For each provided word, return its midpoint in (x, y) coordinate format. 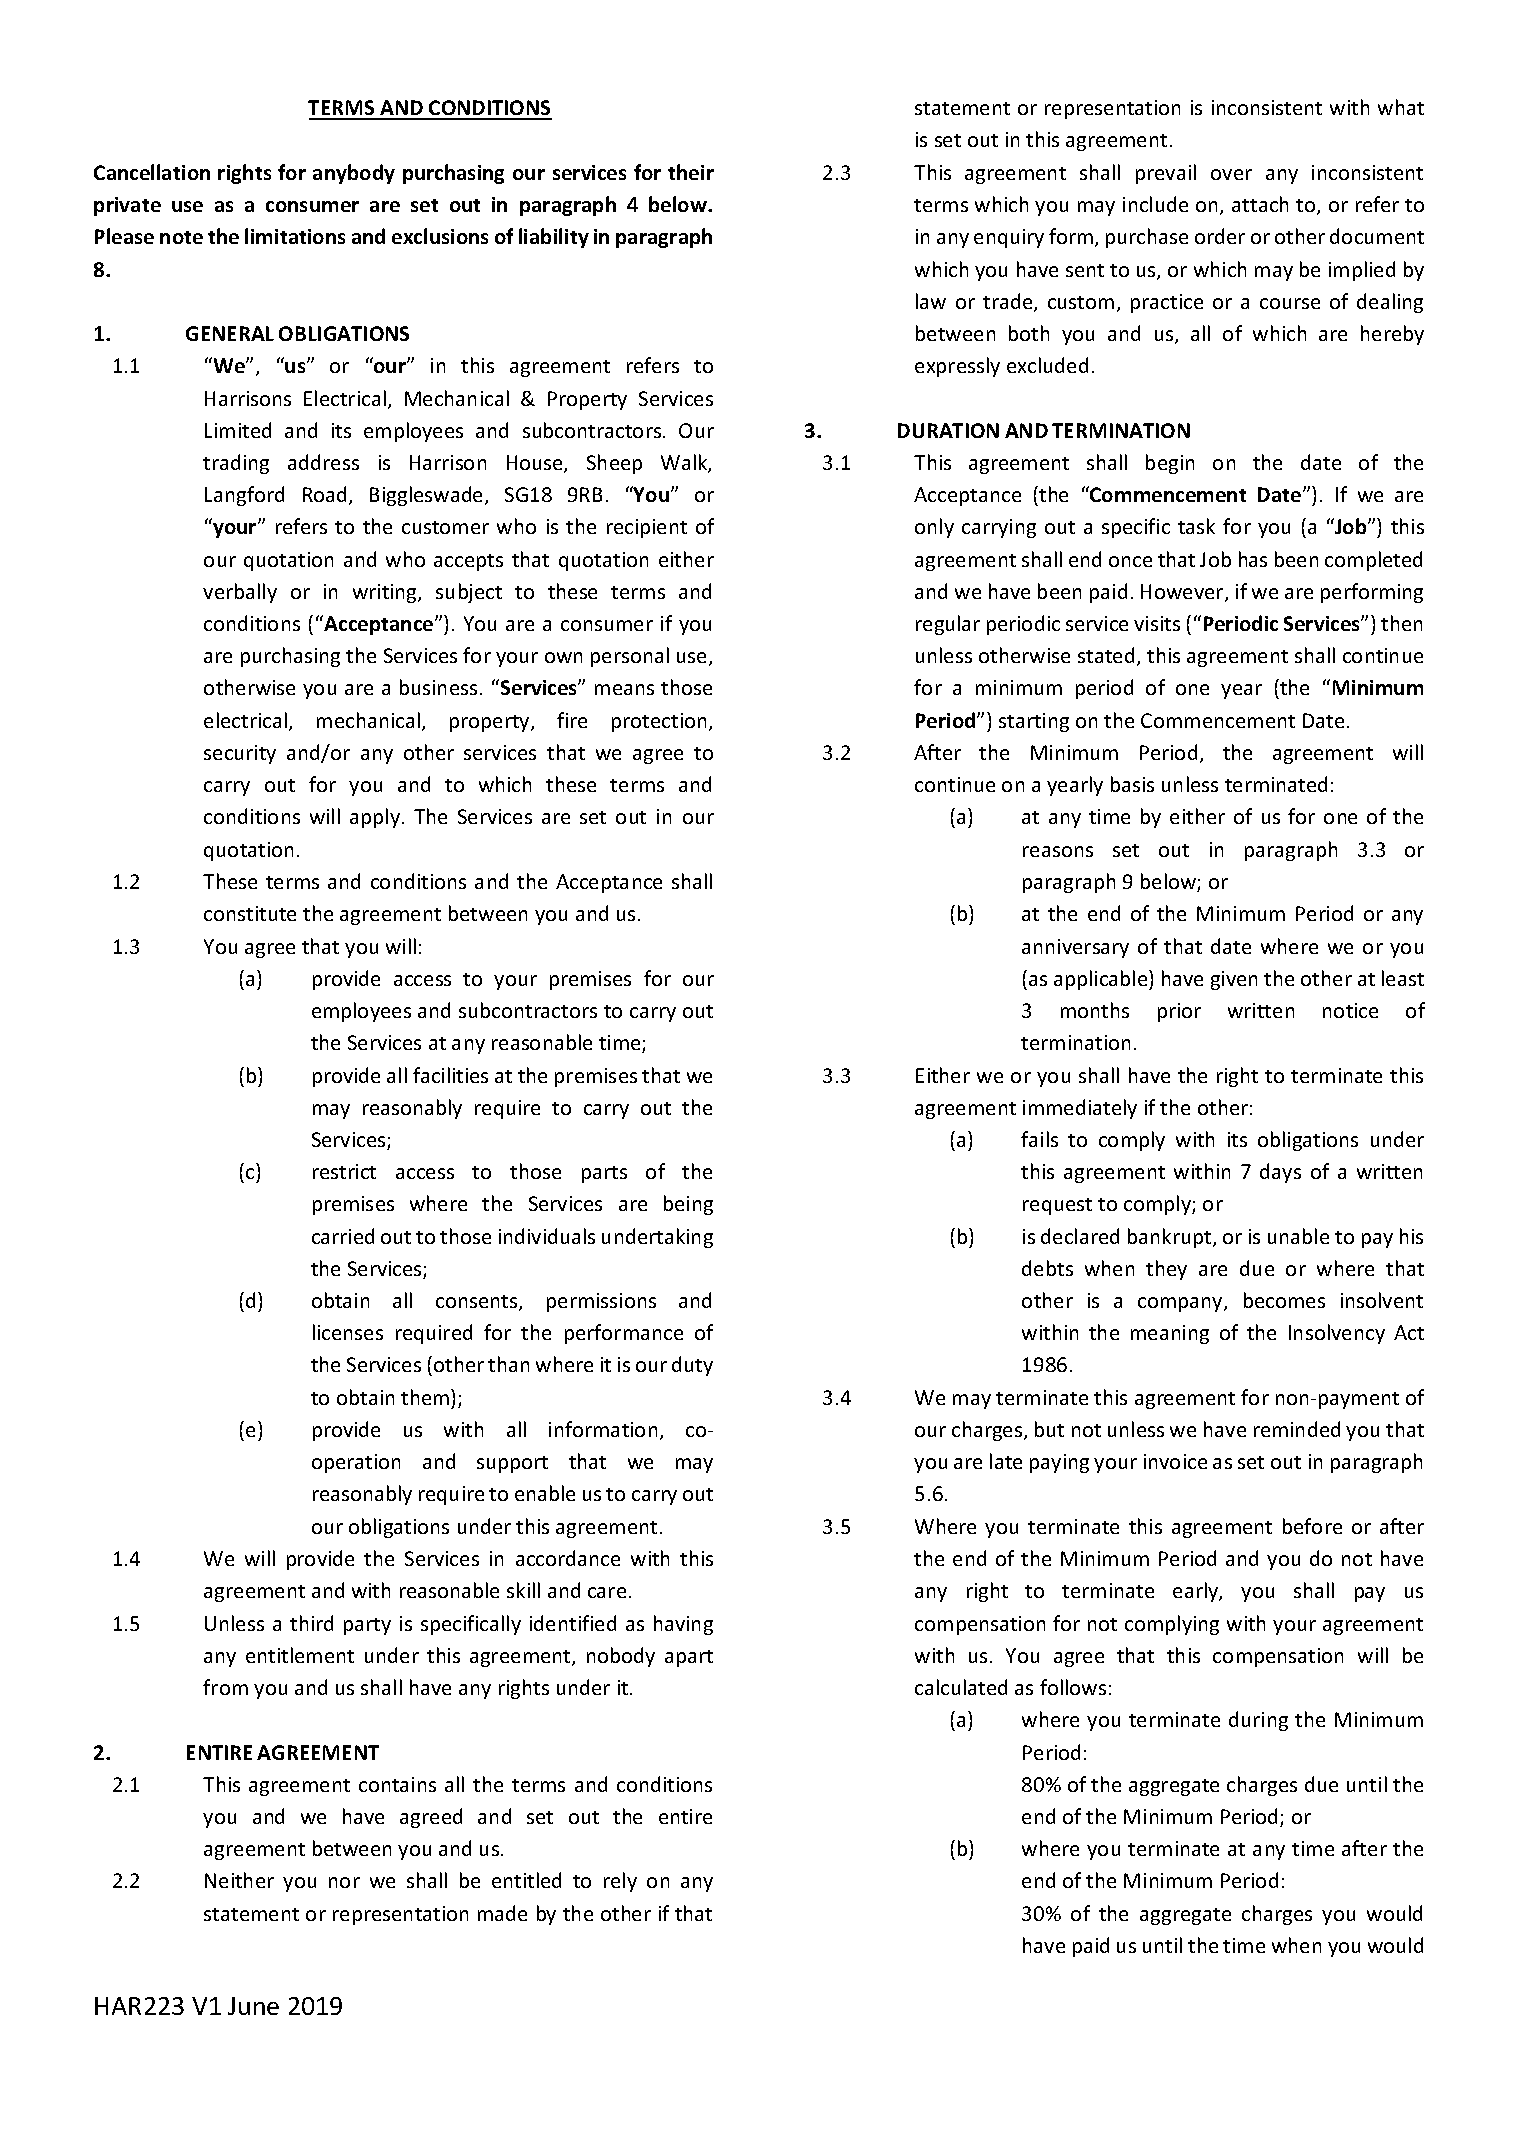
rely (620, 1882)
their (691, 172)
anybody (354, 174)
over (1231, 174)
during (1258, 1721)
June (253, 2006)
